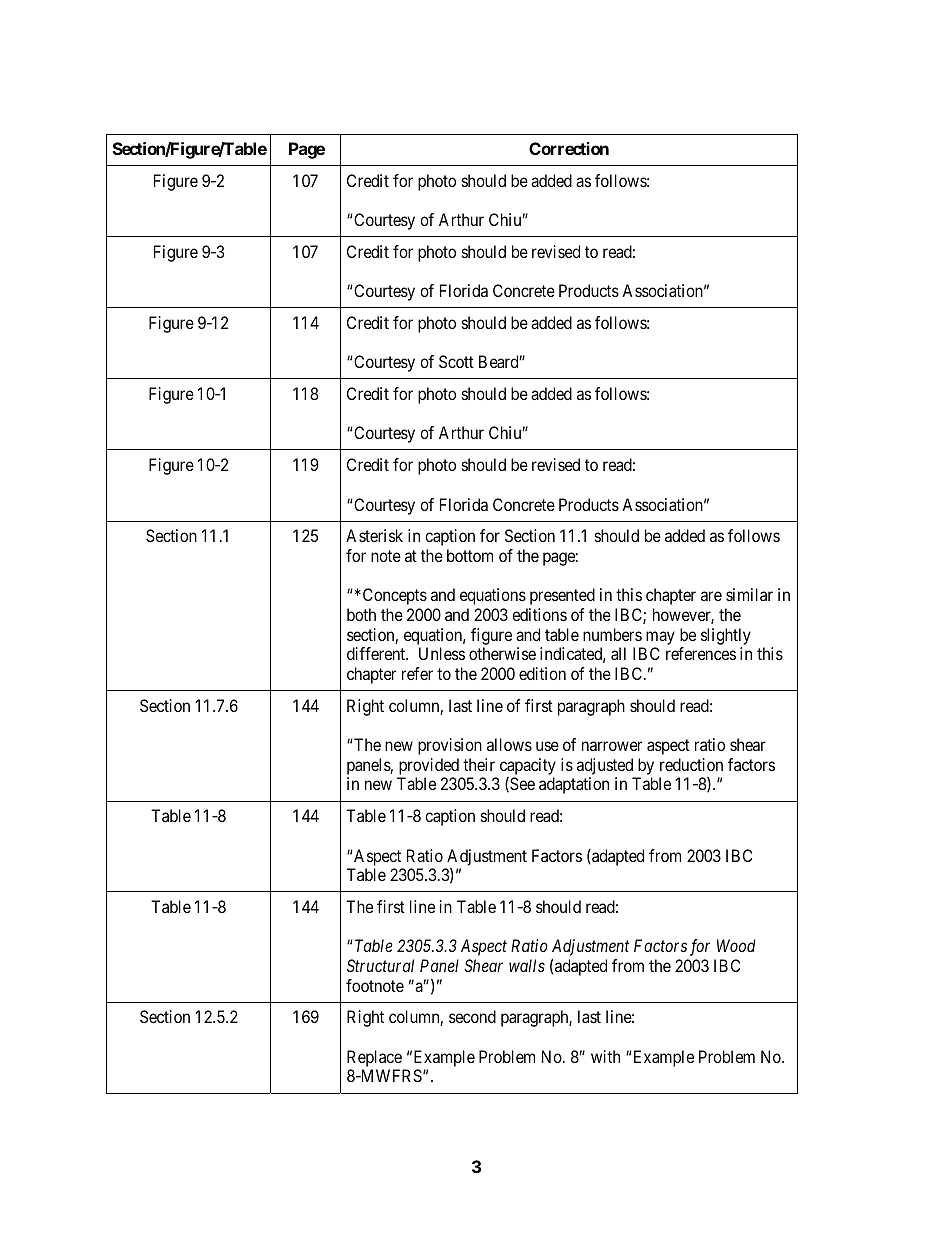  Describe the element at coordinates (374, 1058) in the image. I see `Replace` at that location.
